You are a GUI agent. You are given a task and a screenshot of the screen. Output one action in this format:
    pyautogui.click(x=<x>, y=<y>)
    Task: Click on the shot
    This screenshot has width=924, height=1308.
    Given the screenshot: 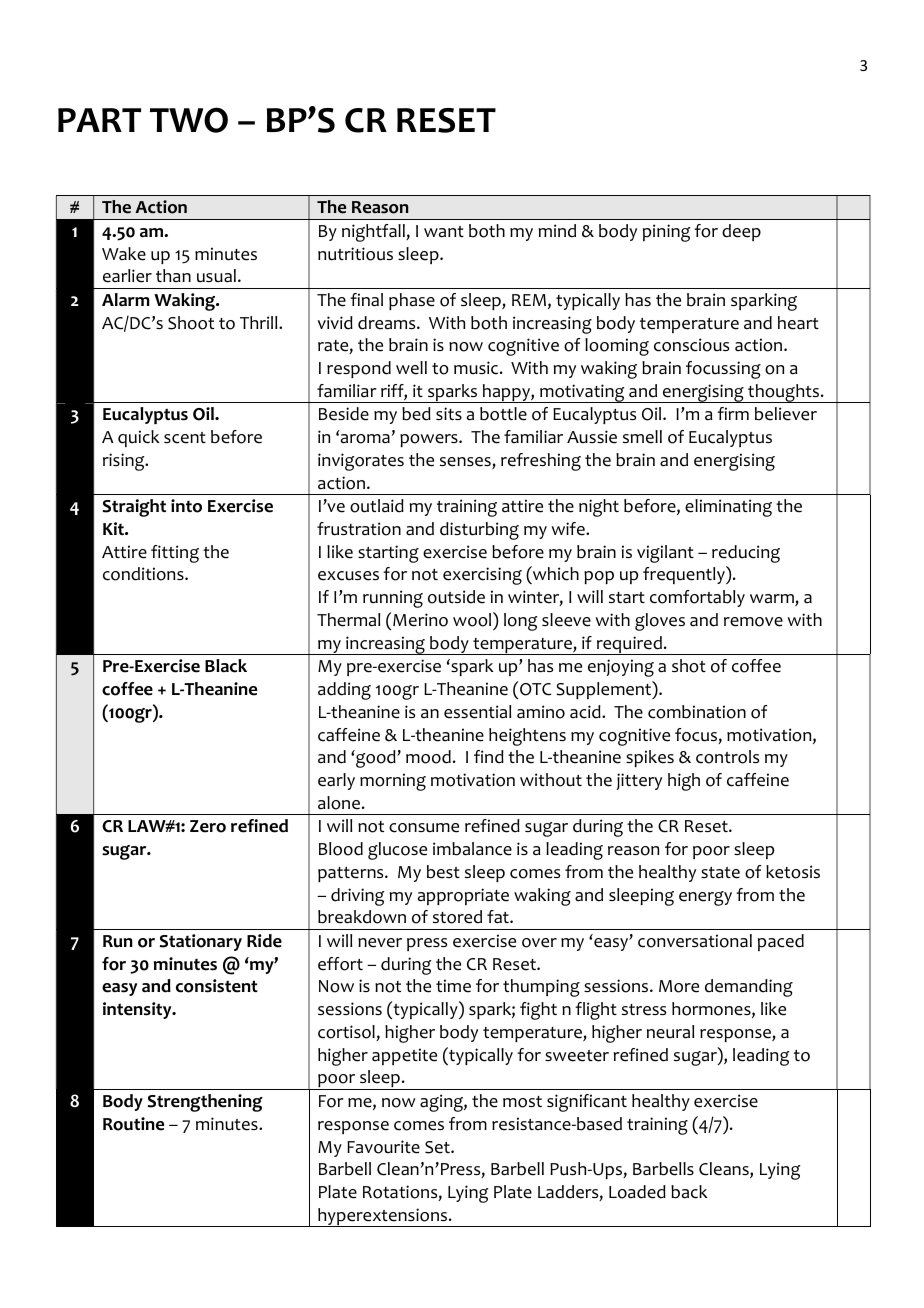 What is the action you would take?
    pyautogui.click(x=689, y=666)
